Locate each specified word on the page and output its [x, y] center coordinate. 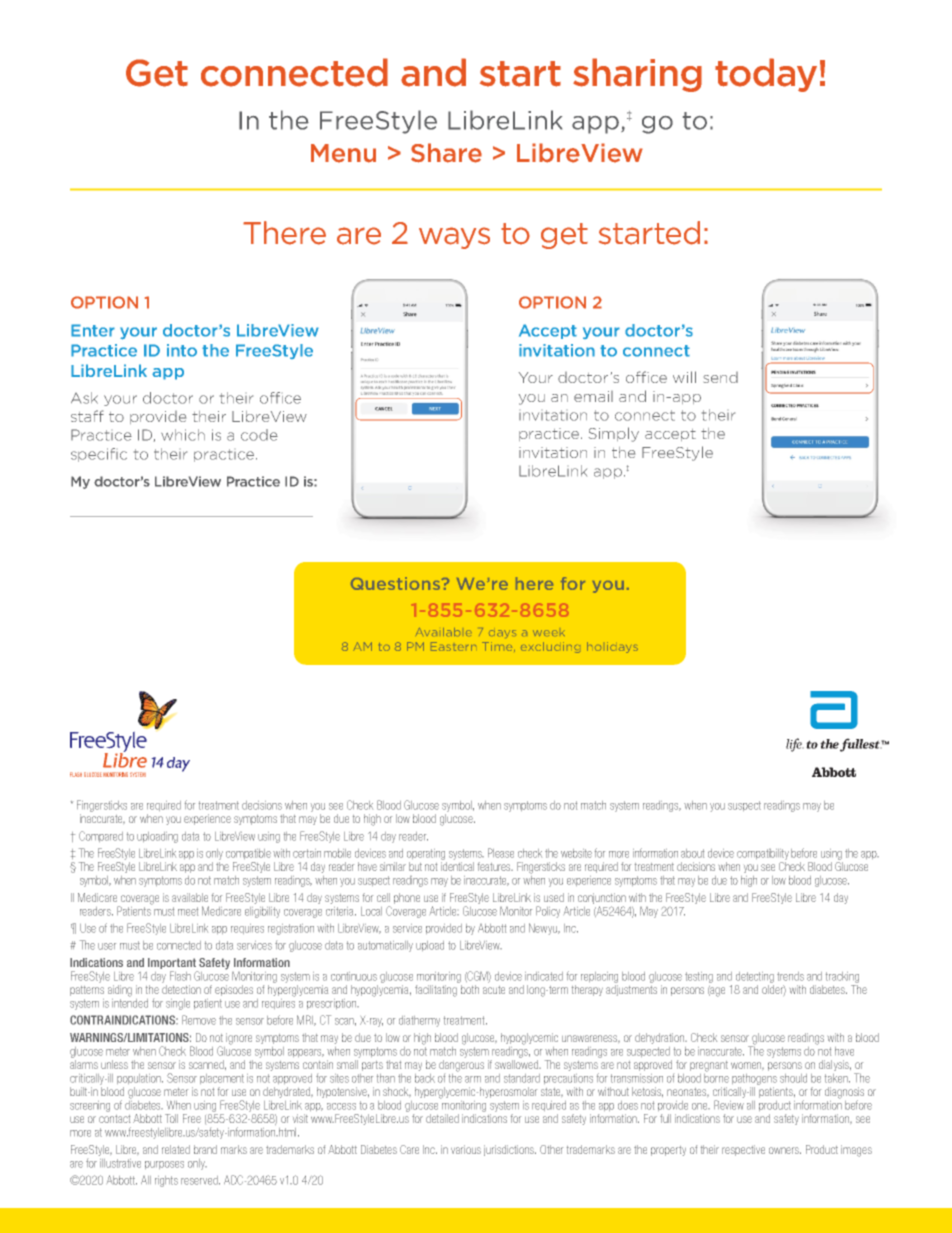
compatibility [763, 854]
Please [501, 853]
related [176, 1149]
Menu [343, 153]
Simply [614, 434]
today [766, 75]
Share [446, 153]
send [721, 377]
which [183, 435]
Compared [101, 836]
